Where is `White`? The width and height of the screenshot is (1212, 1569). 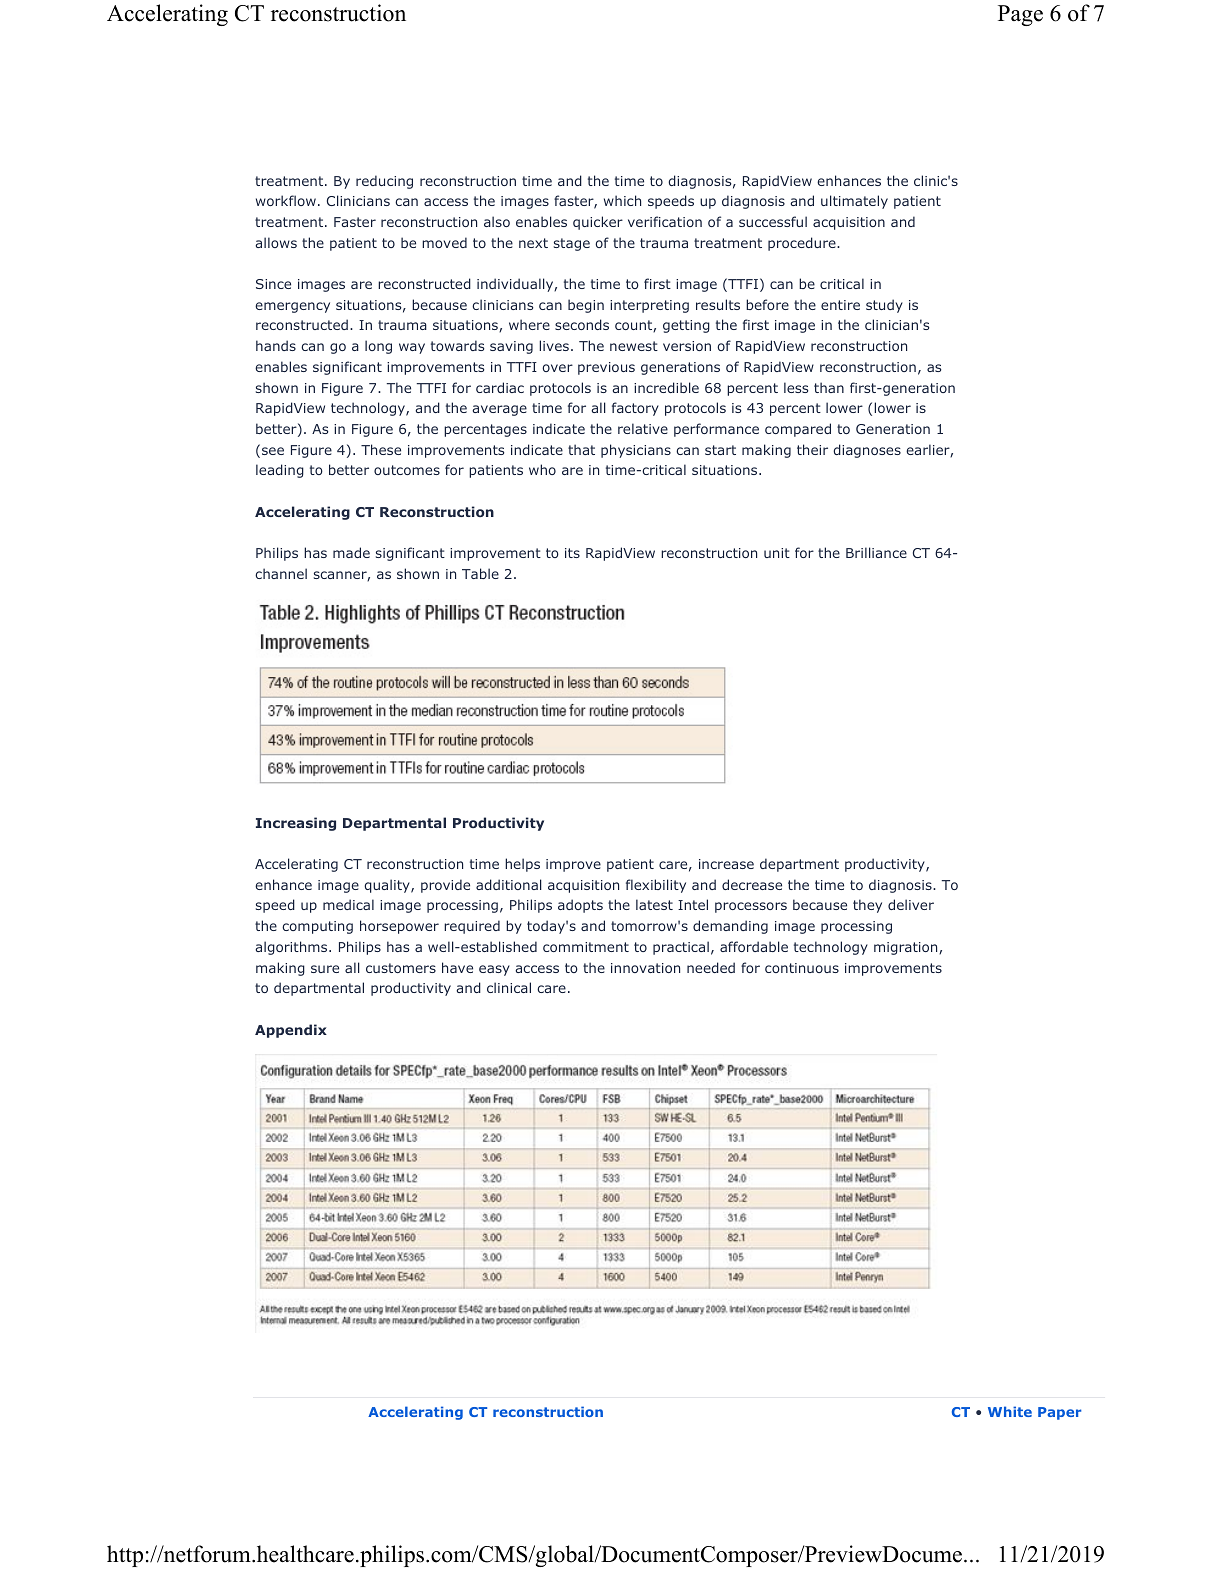
White is located at coordinates (1010, 1411).
